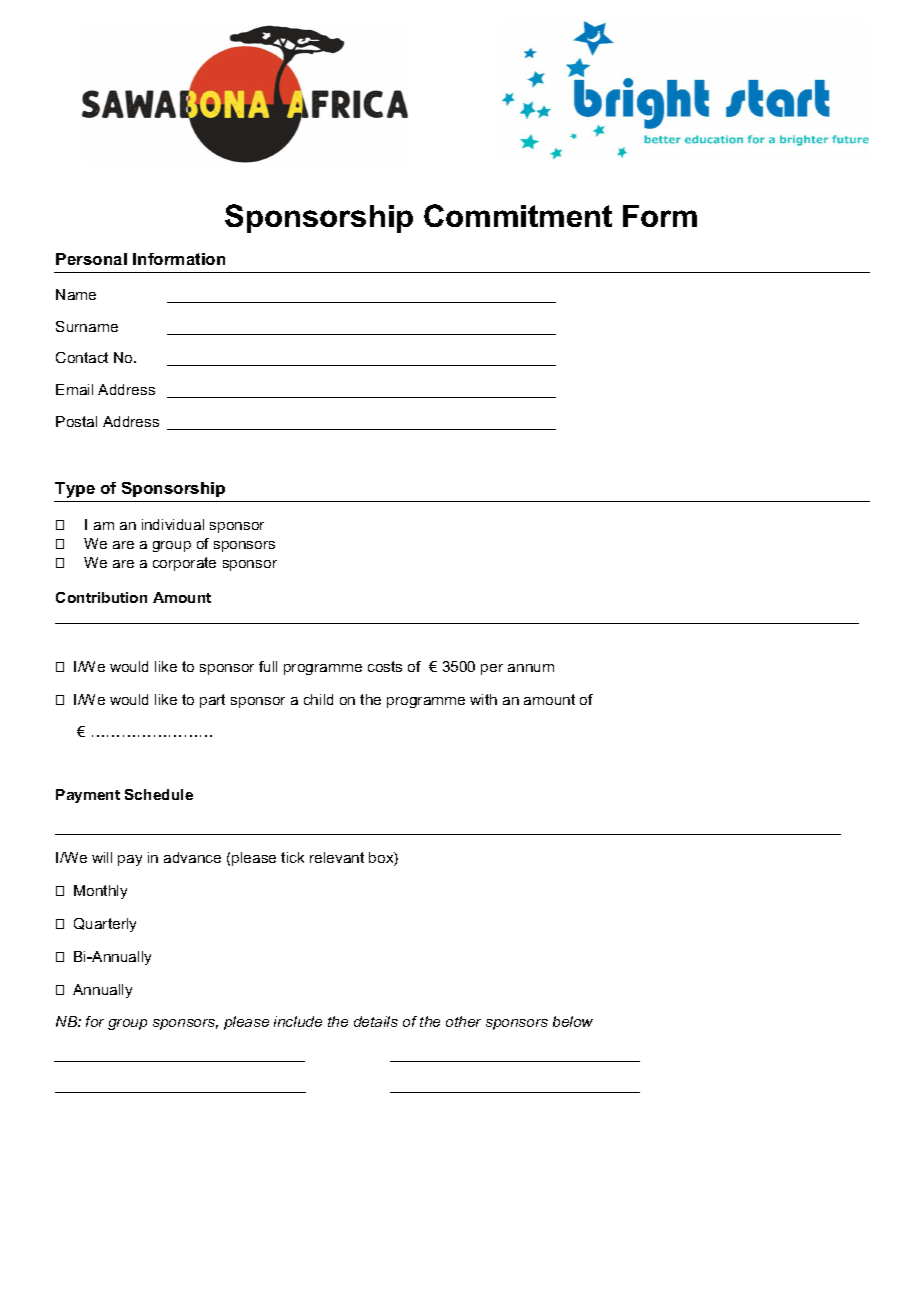  What do you see at coordinates (91, 259) in the image?
I see `Personal` at bounding box center [91, 259].
